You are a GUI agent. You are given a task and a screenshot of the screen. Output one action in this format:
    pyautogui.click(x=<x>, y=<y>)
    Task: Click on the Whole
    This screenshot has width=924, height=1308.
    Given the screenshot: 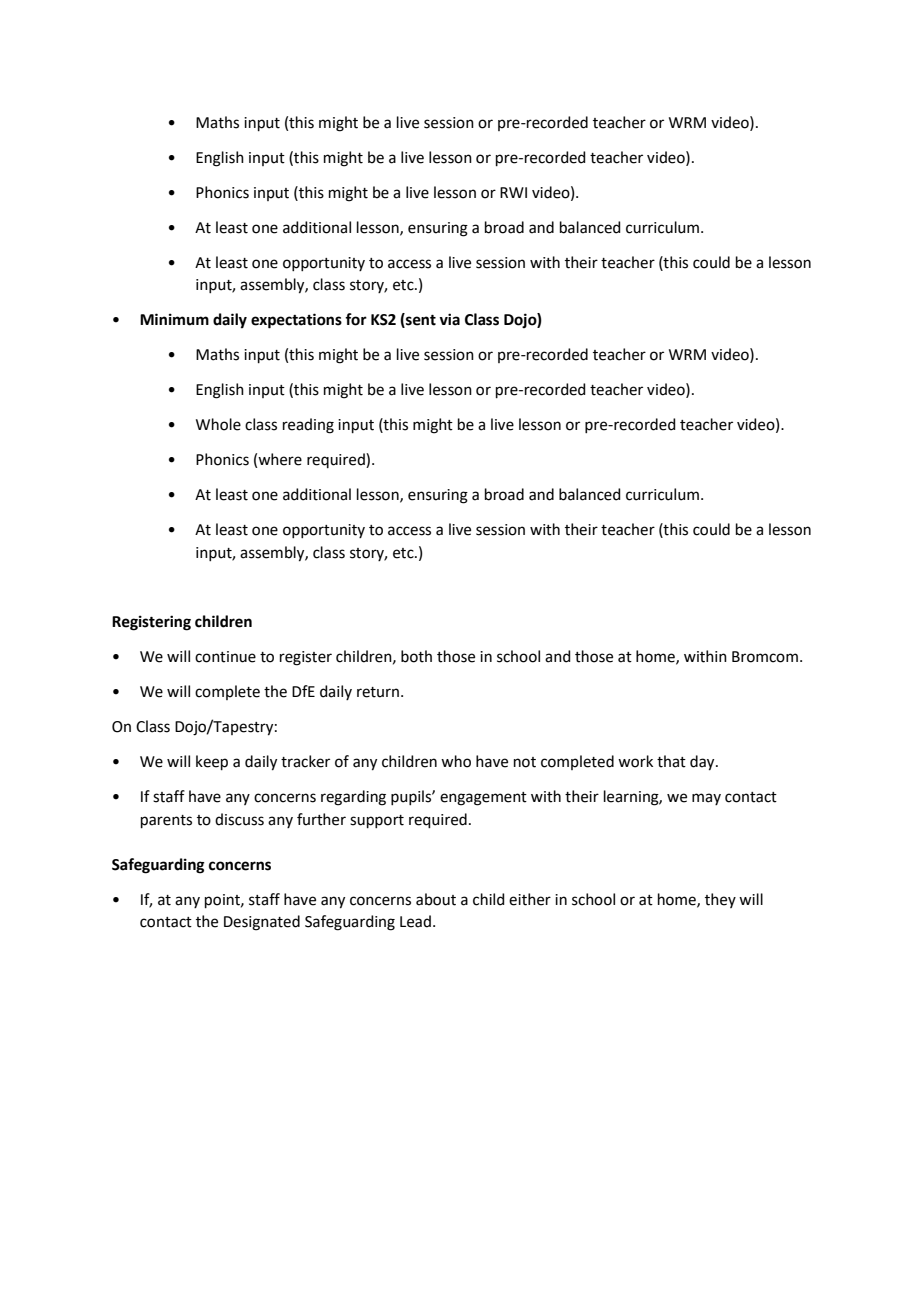 What is the action you would take?
    pyautogui.click(x=218, y=424)
